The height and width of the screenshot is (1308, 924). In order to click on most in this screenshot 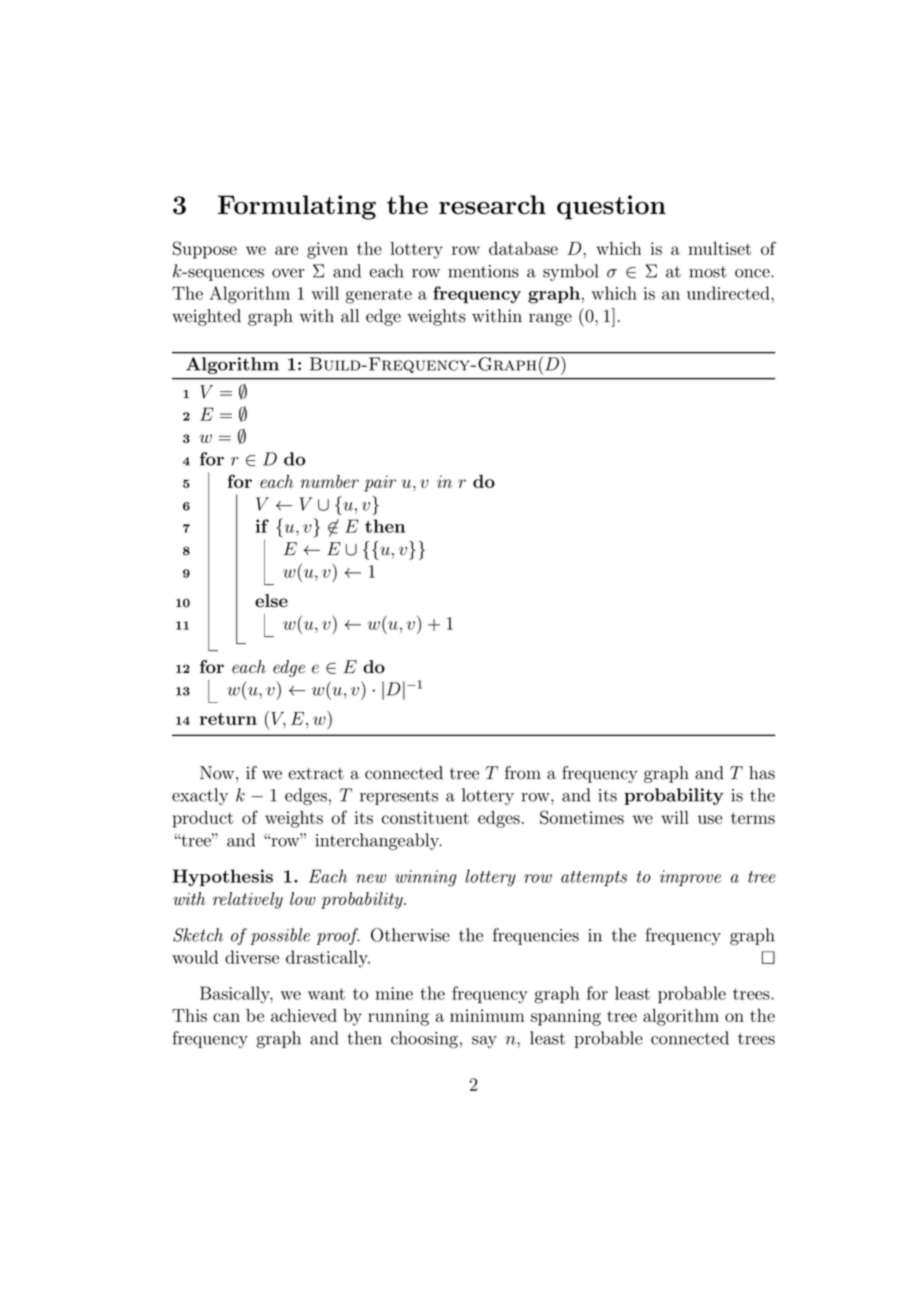, I will do `click(708, 272)`.
